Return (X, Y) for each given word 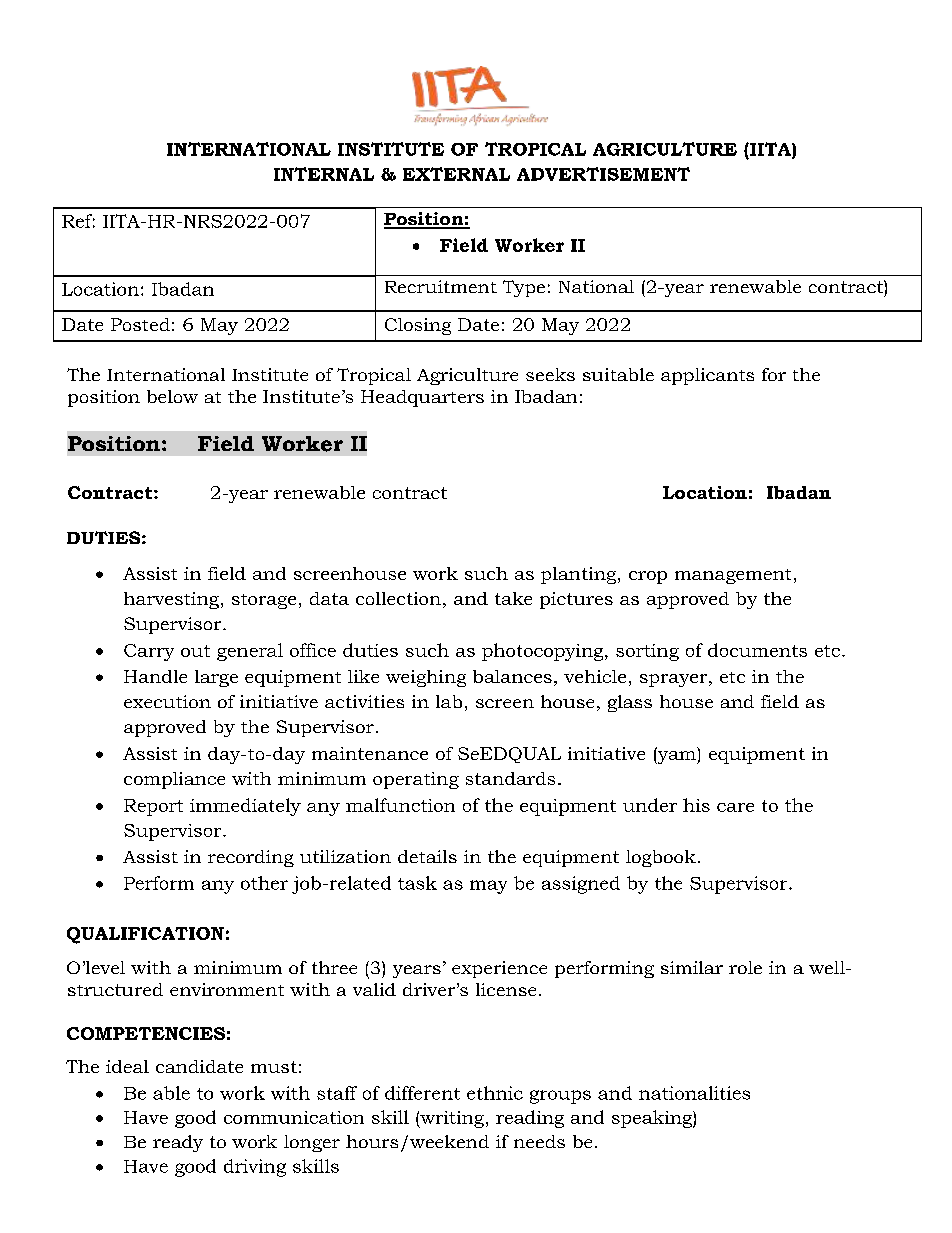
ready (178, 1143)
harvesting (171, 600)
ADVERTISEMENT (603, 174)
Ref (78, 221)
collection (398, 598)
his (696, 805)
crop (648, 577)
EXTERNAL (456, 174)
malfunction (400, 805)
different (422, 1093)
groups (560, 1097)
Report (153, 807)
